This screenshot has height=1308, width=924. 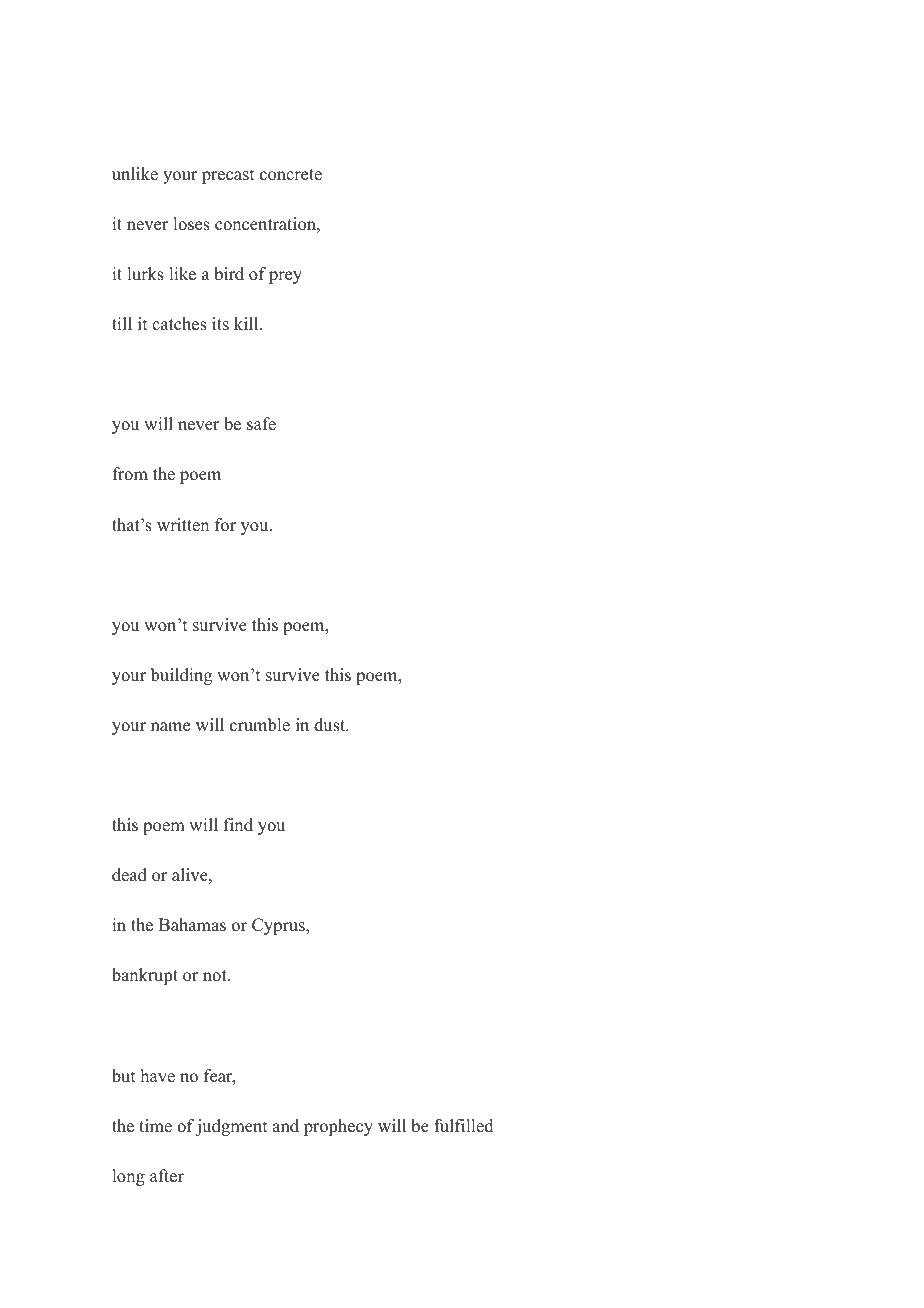 I want to click on building, so click(x=181, y=676).
